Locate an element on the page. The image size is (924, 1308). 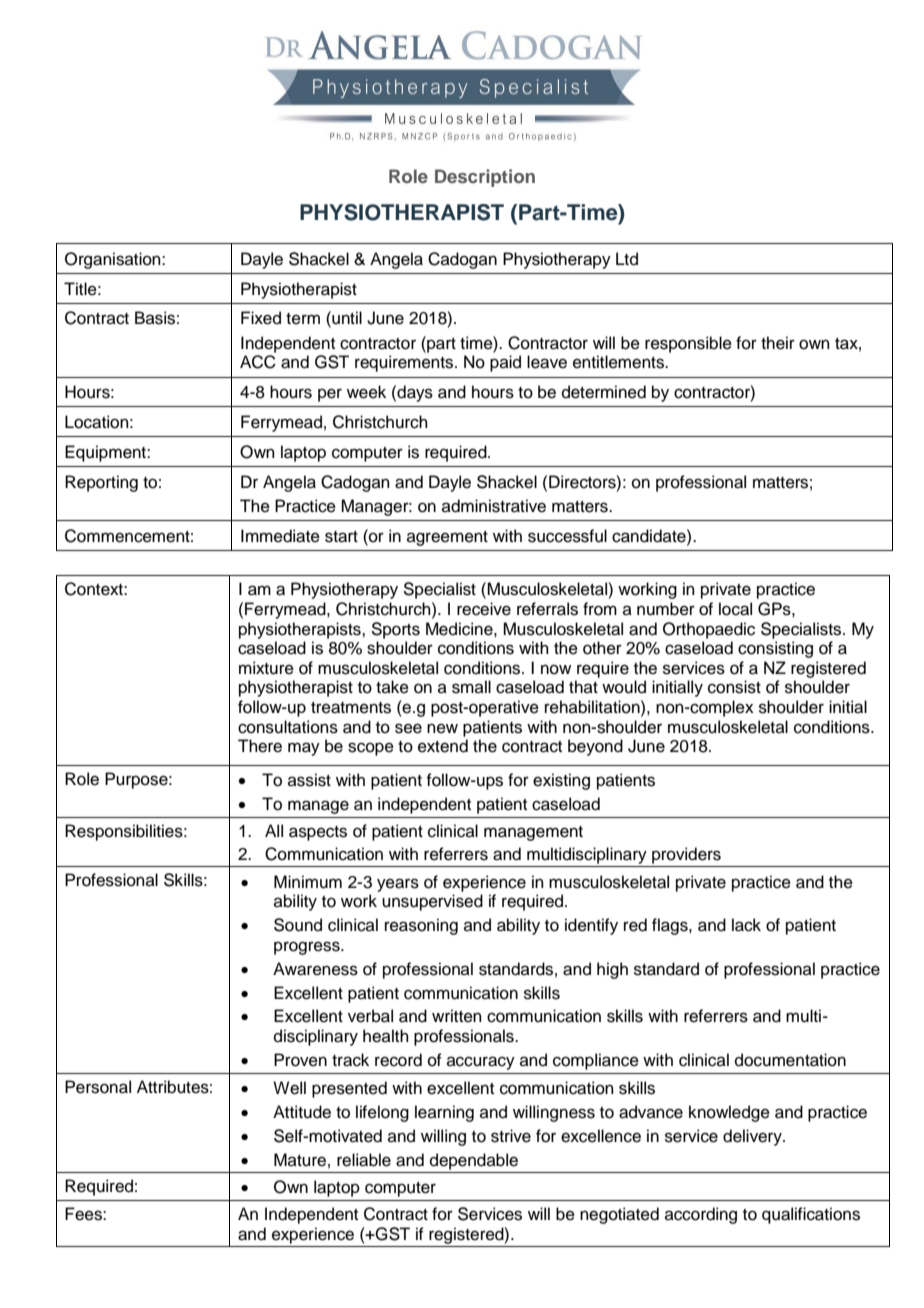
unsupervised is located at coordinates (432, 902).
